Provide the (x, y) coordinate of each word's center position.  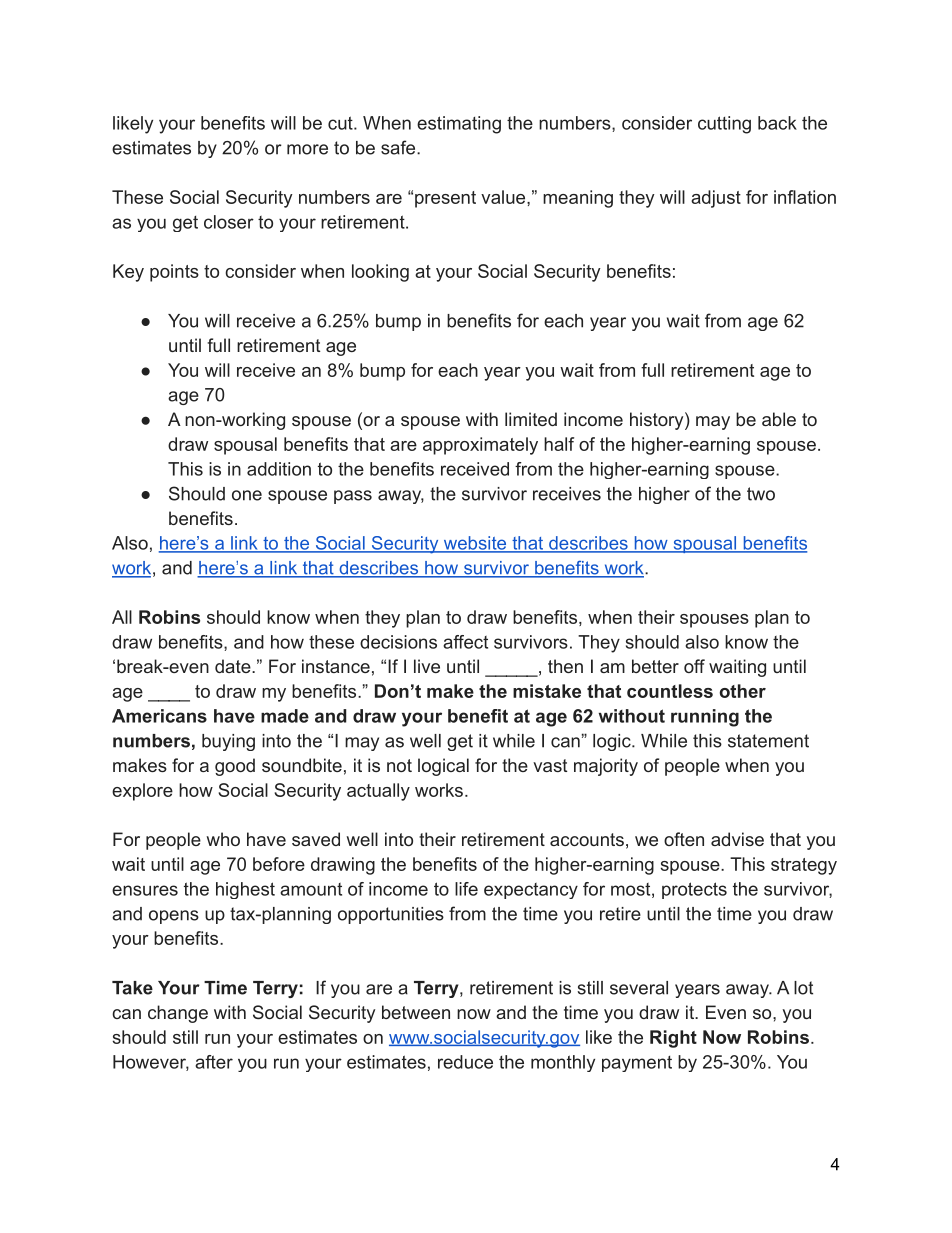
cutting (724, 125)
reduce (465, 1062)
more (307, 149)
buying (228, 742)
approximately (480, 446)
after (214, 1062)
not (399, 765)
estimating (459, 125)
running (705, 718)
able (779, 419)
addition (279, 469)
